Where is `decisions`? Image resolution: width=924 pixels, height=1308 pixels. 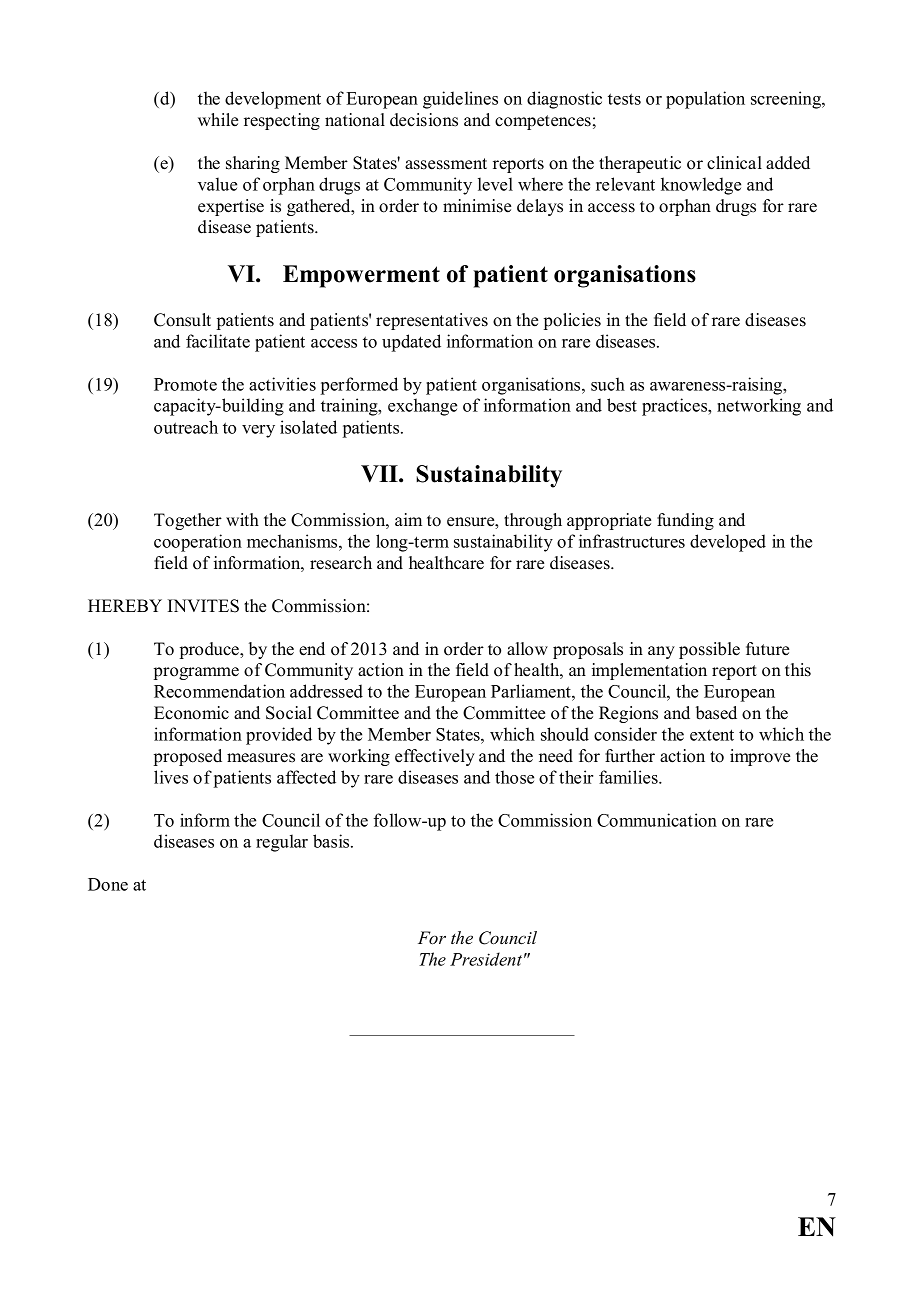 decisions is located at coordinates (424, 120).
